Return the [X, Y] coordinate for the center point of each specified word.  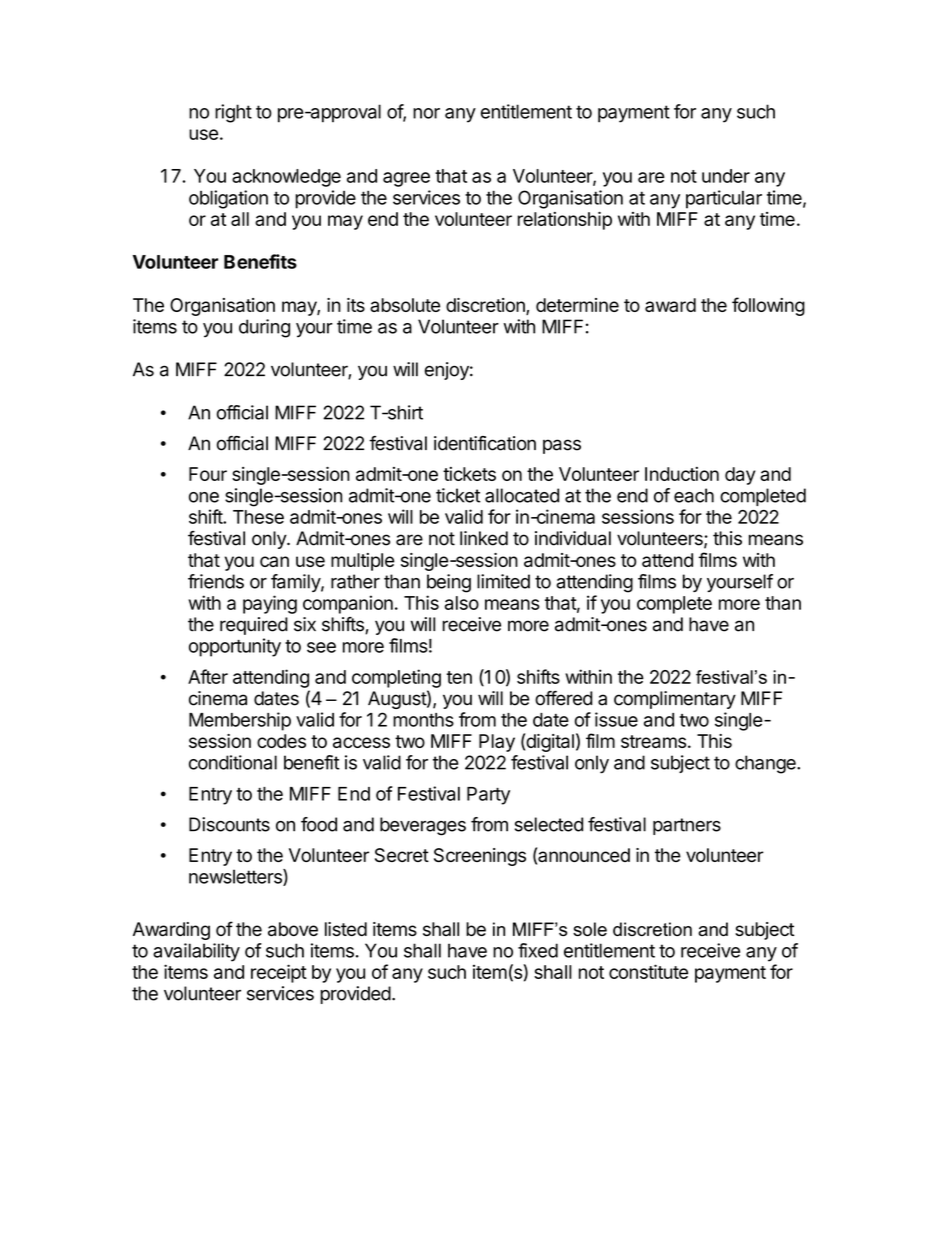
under [726, 176]
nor [426, 113]
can [274, 561]
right [233, 113]
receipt [279, 973]
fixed [538, 950]
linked [484, 538]
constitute [648, 971]
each [694, 495]
